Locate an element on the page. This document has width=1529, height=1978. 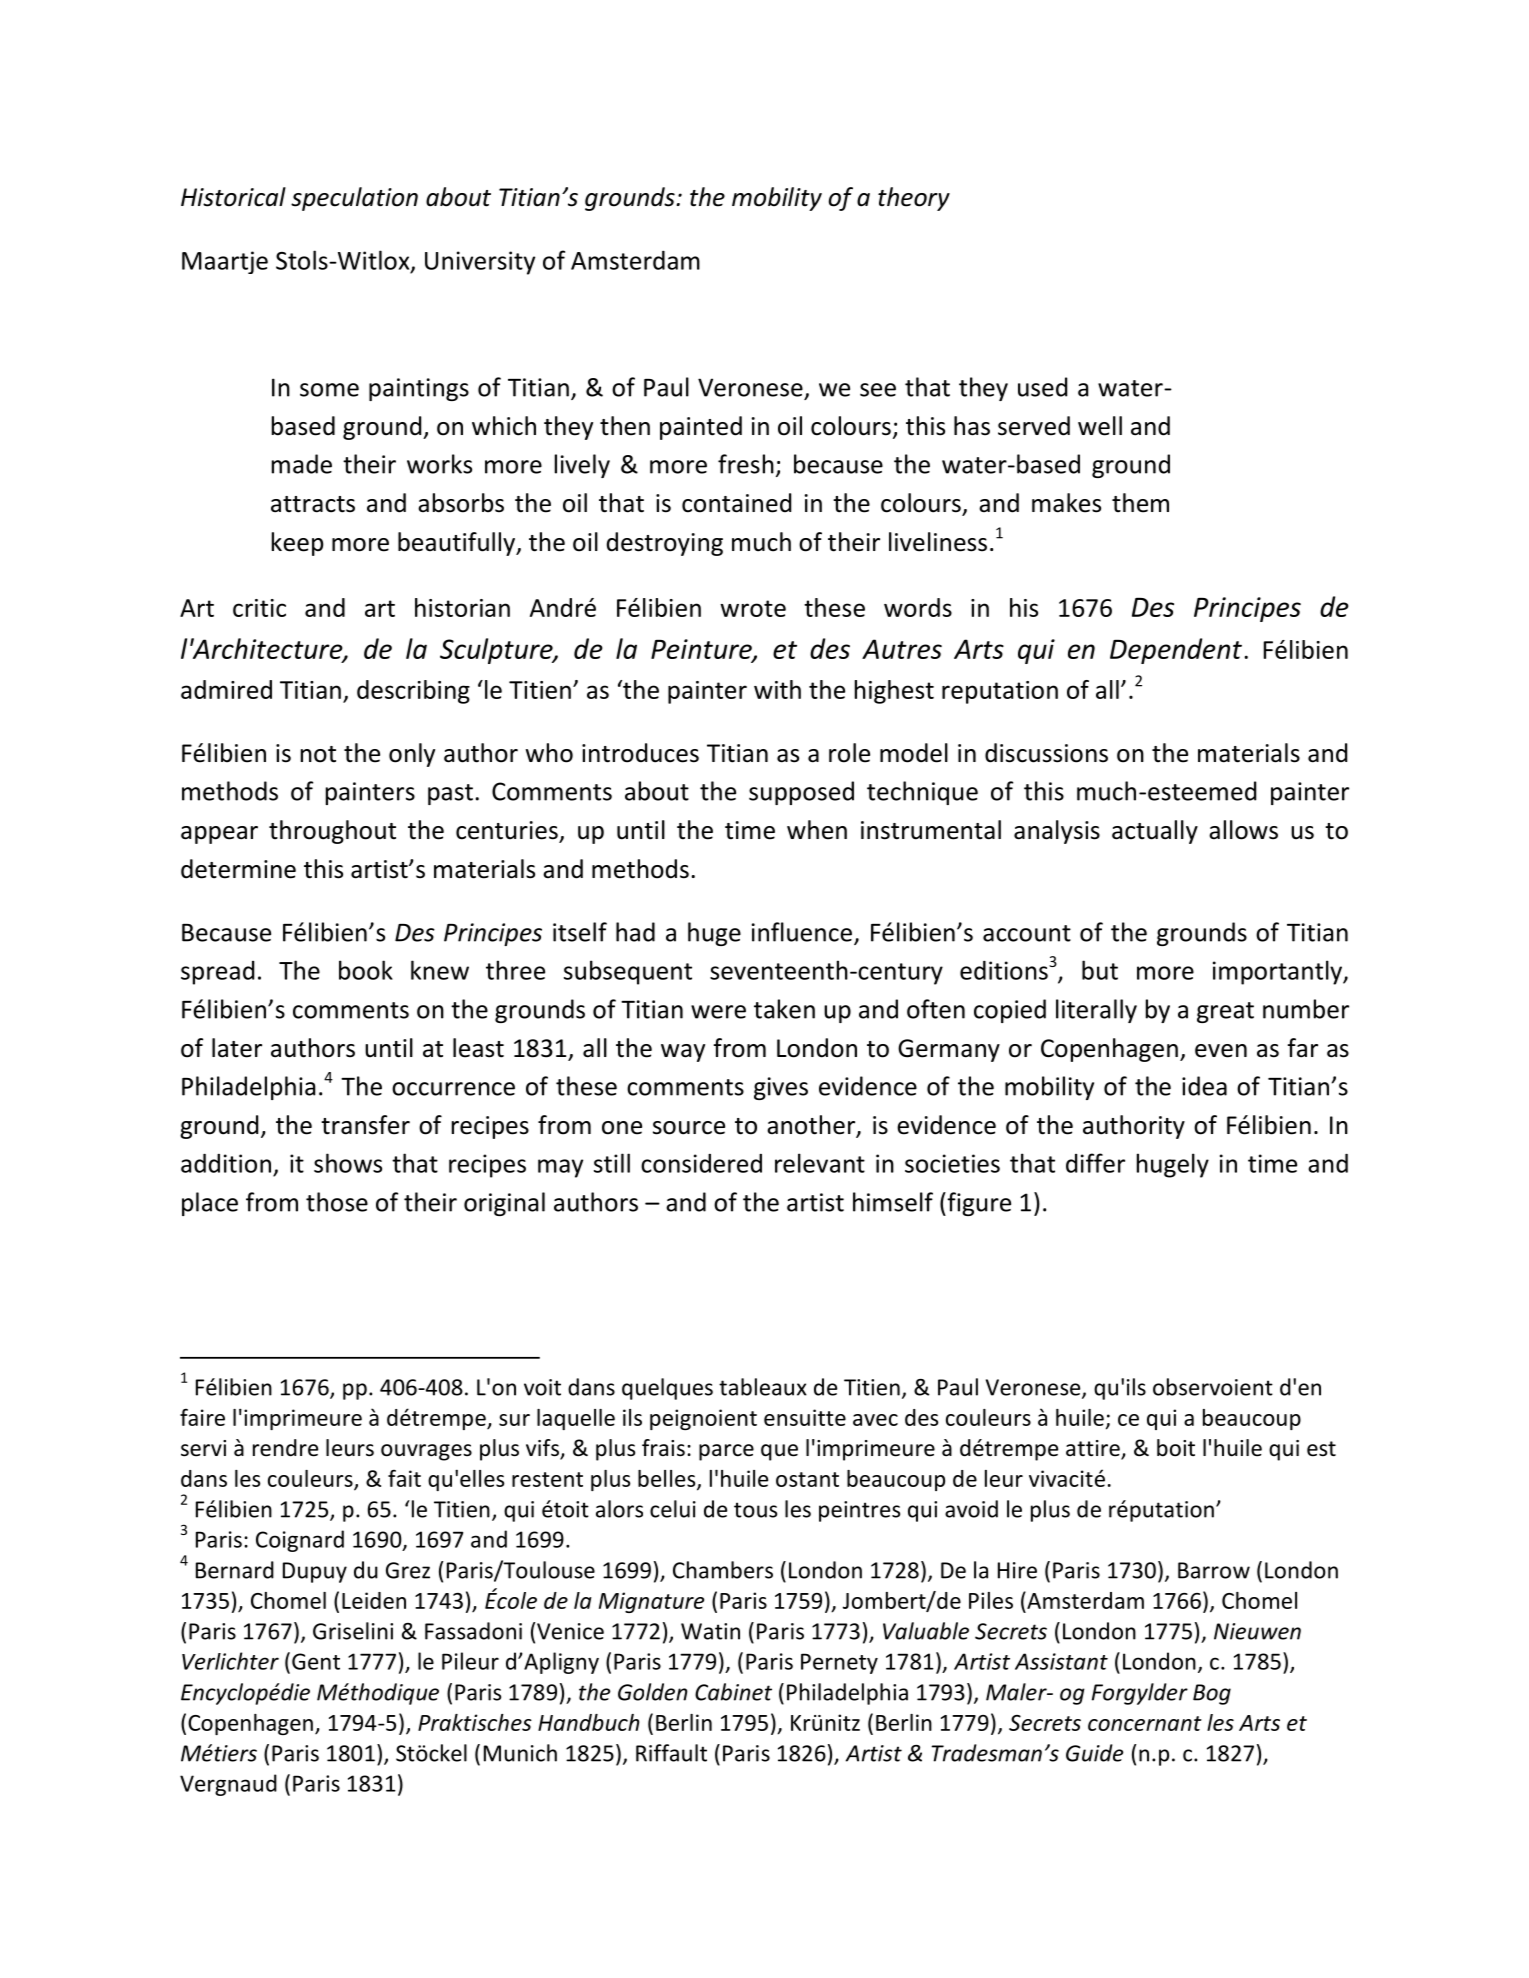
used is located at coordinates (1042, 387).
